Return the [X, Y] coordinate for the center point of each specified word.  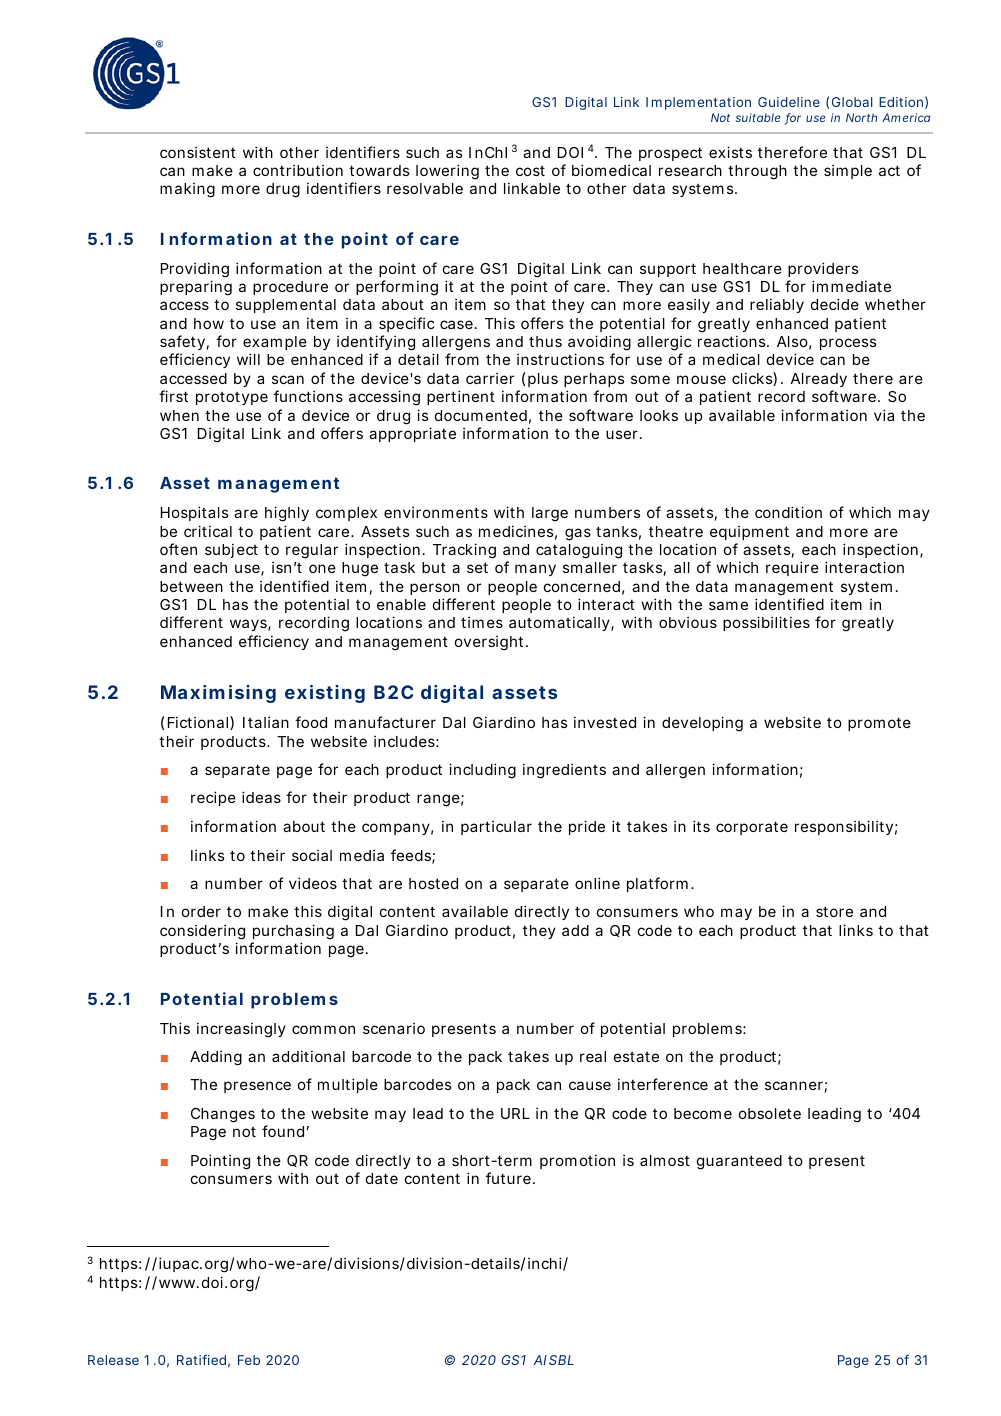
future [508, 1178]
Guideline [789, 102]
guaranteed [739, 1162]
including [482, 771]
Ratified [201, 1359]
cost [530, 171]
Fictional [198, 722]
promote [879, 724]
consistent [198, 152]
